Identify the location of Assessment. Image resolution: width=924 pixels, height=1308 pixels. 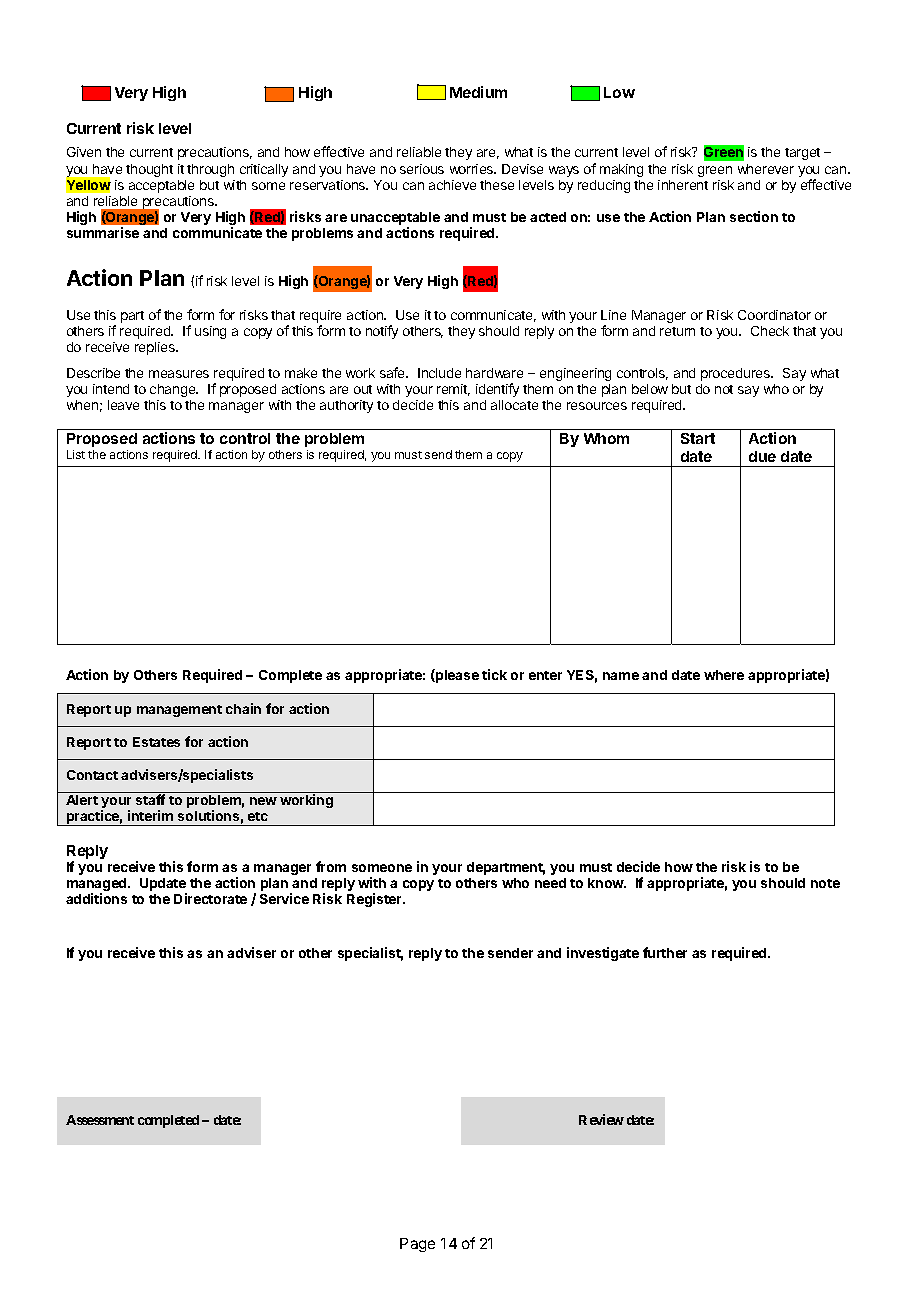
(100, 1120).
